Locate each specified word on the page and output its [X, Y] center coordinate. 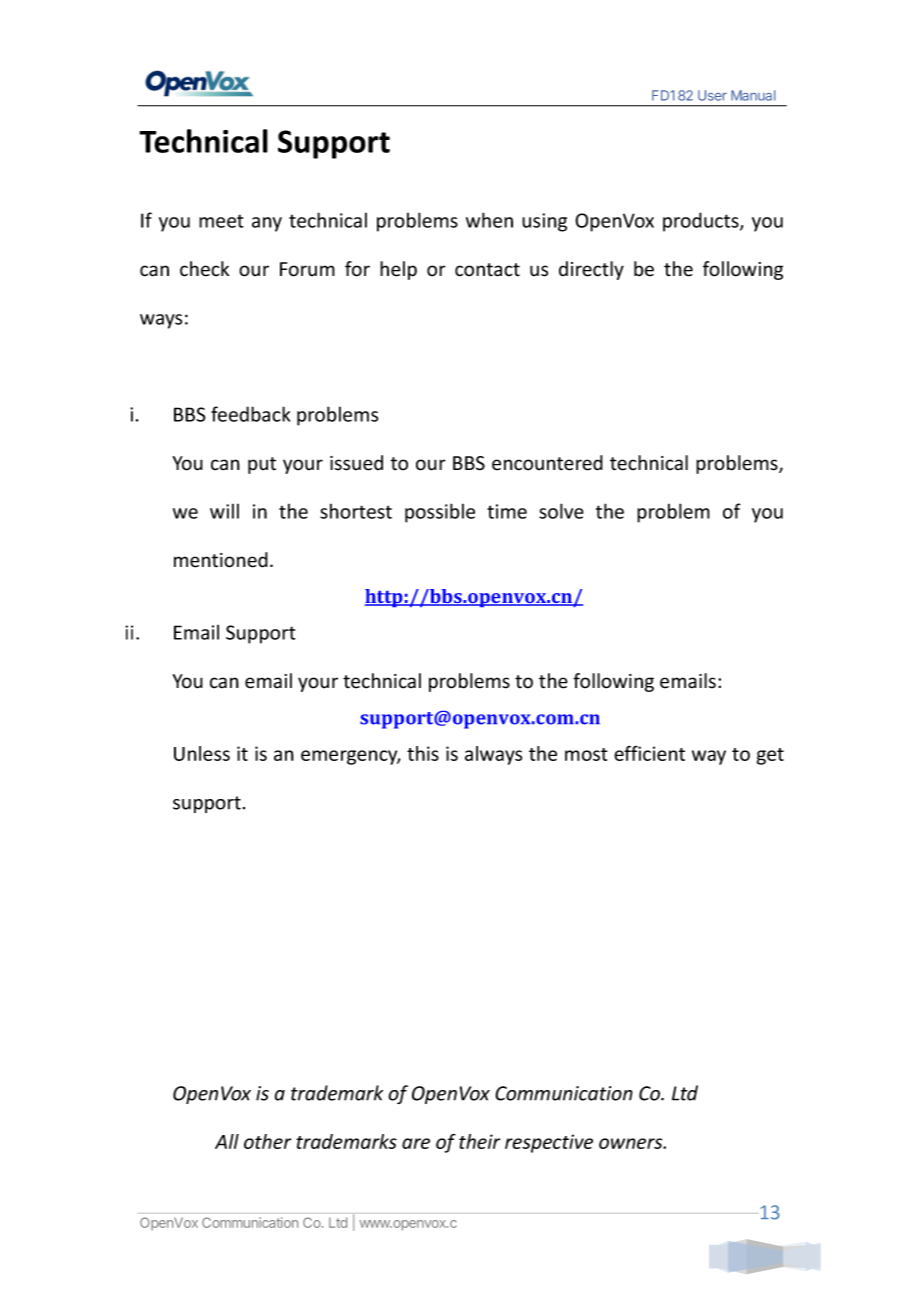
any [267, 224]
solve [561, 511]
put [262, 465]
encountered [547, 463]
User [712, 95]
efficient [649, 753]
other [267, 1141]
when [489, 220]
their [479, 1141]
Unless [202, 753]
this [423, 753]
